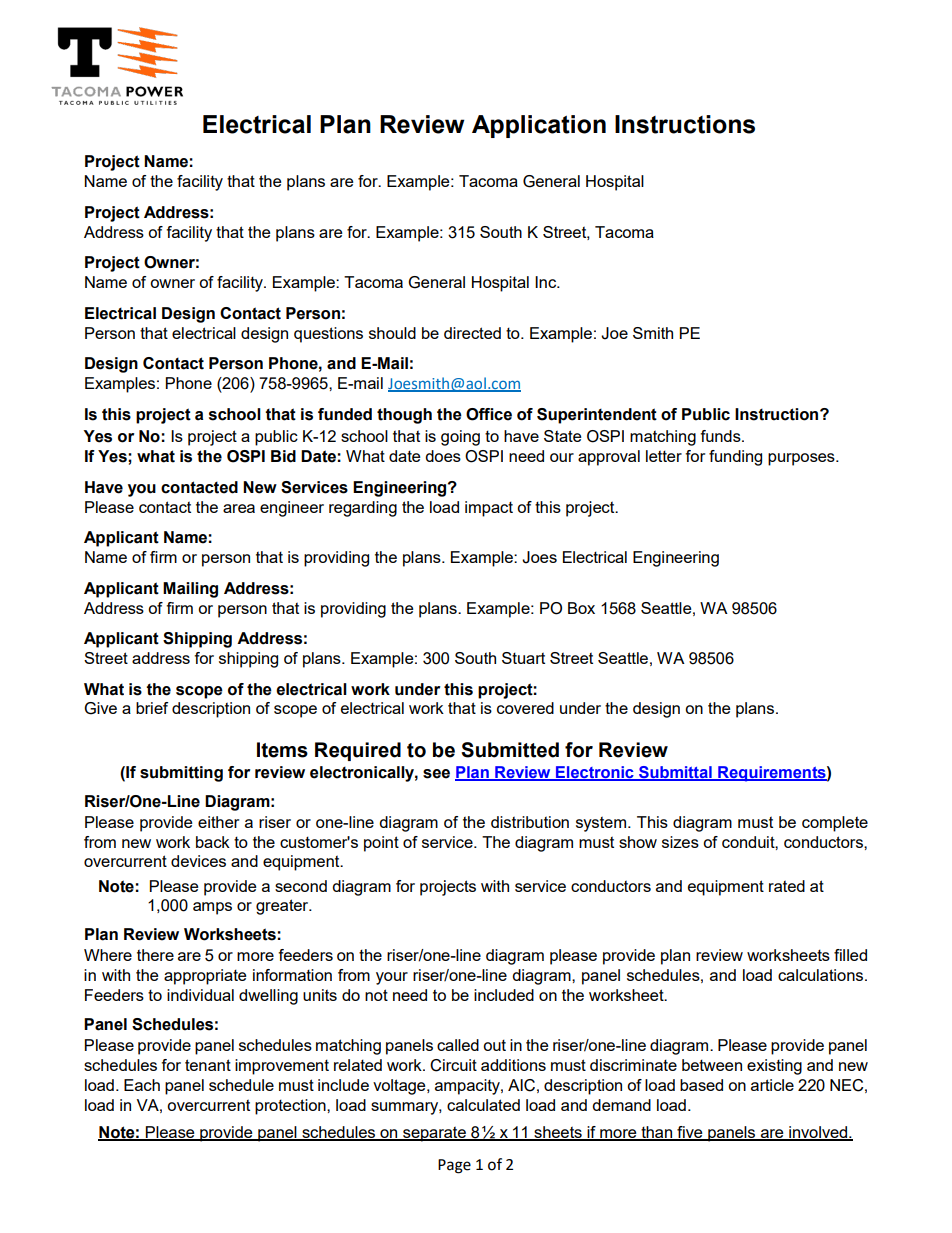 The height and width of the page is (1233, 952). Describe the element at coordinates (510, 750) in the page. I see `Submitted` at that location.
